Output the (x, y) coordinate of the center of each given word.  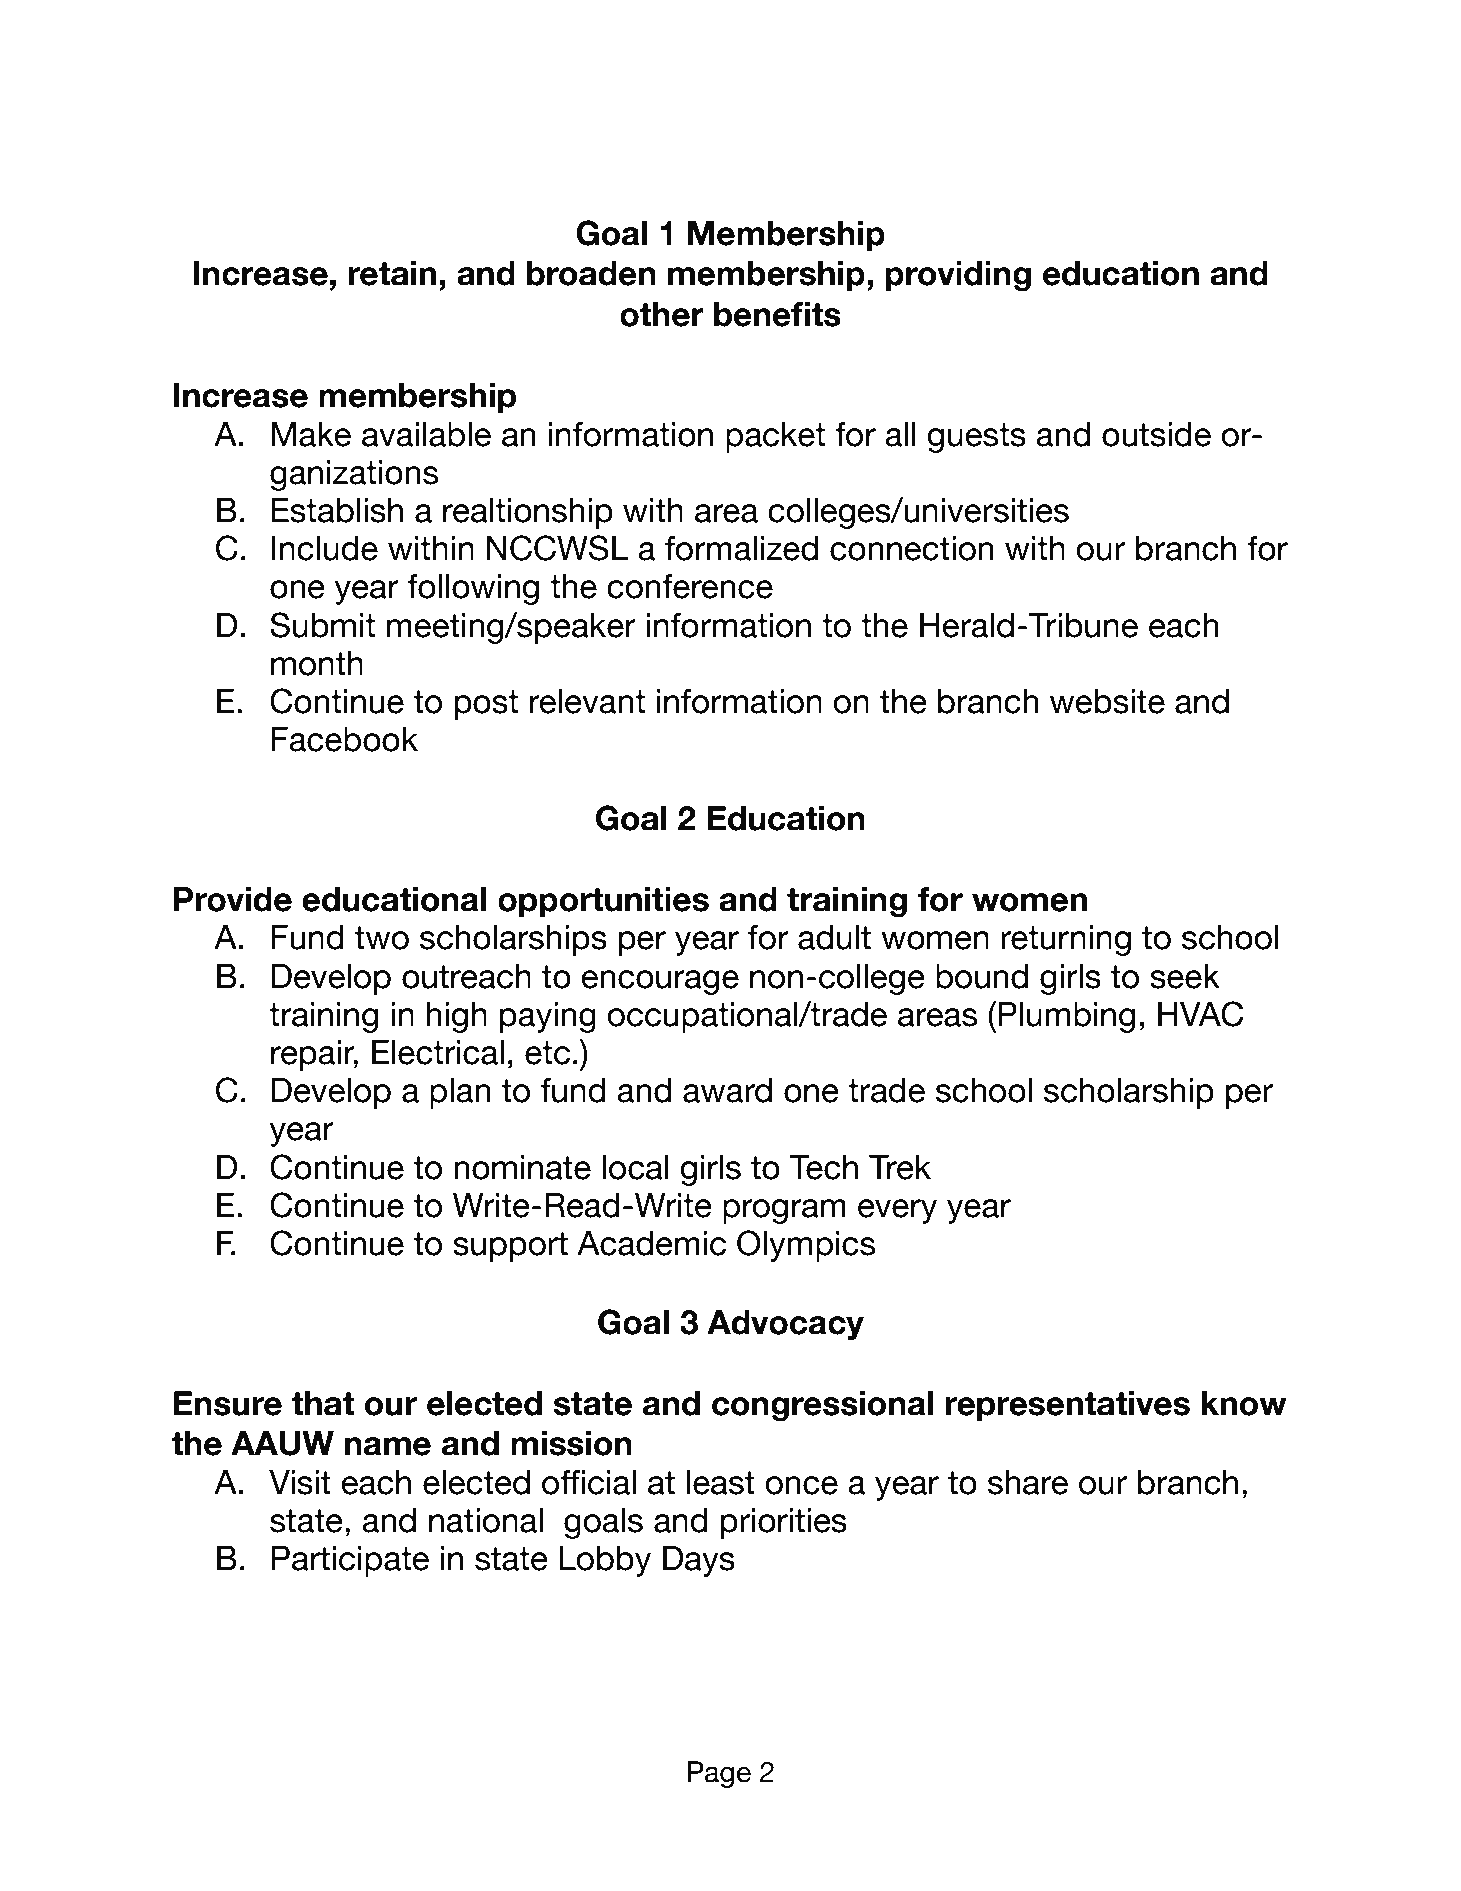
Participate (350, 1561)
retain (392, 273)
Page (719, 1774)
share (1028, 1482)
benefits (777, 314)
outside (1156, 434)
